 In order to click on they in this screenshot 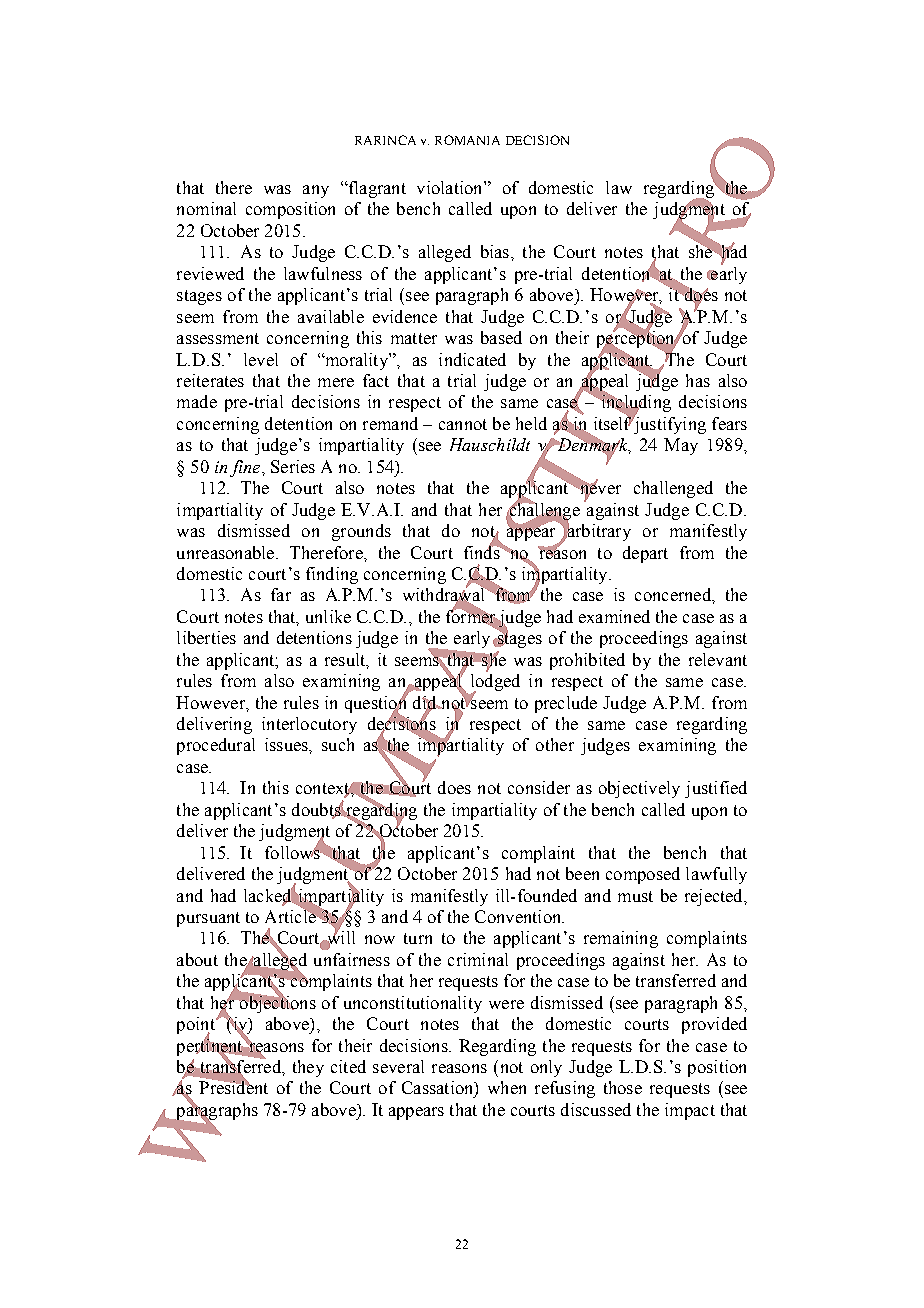, I will do `click(308, 1068)`.
